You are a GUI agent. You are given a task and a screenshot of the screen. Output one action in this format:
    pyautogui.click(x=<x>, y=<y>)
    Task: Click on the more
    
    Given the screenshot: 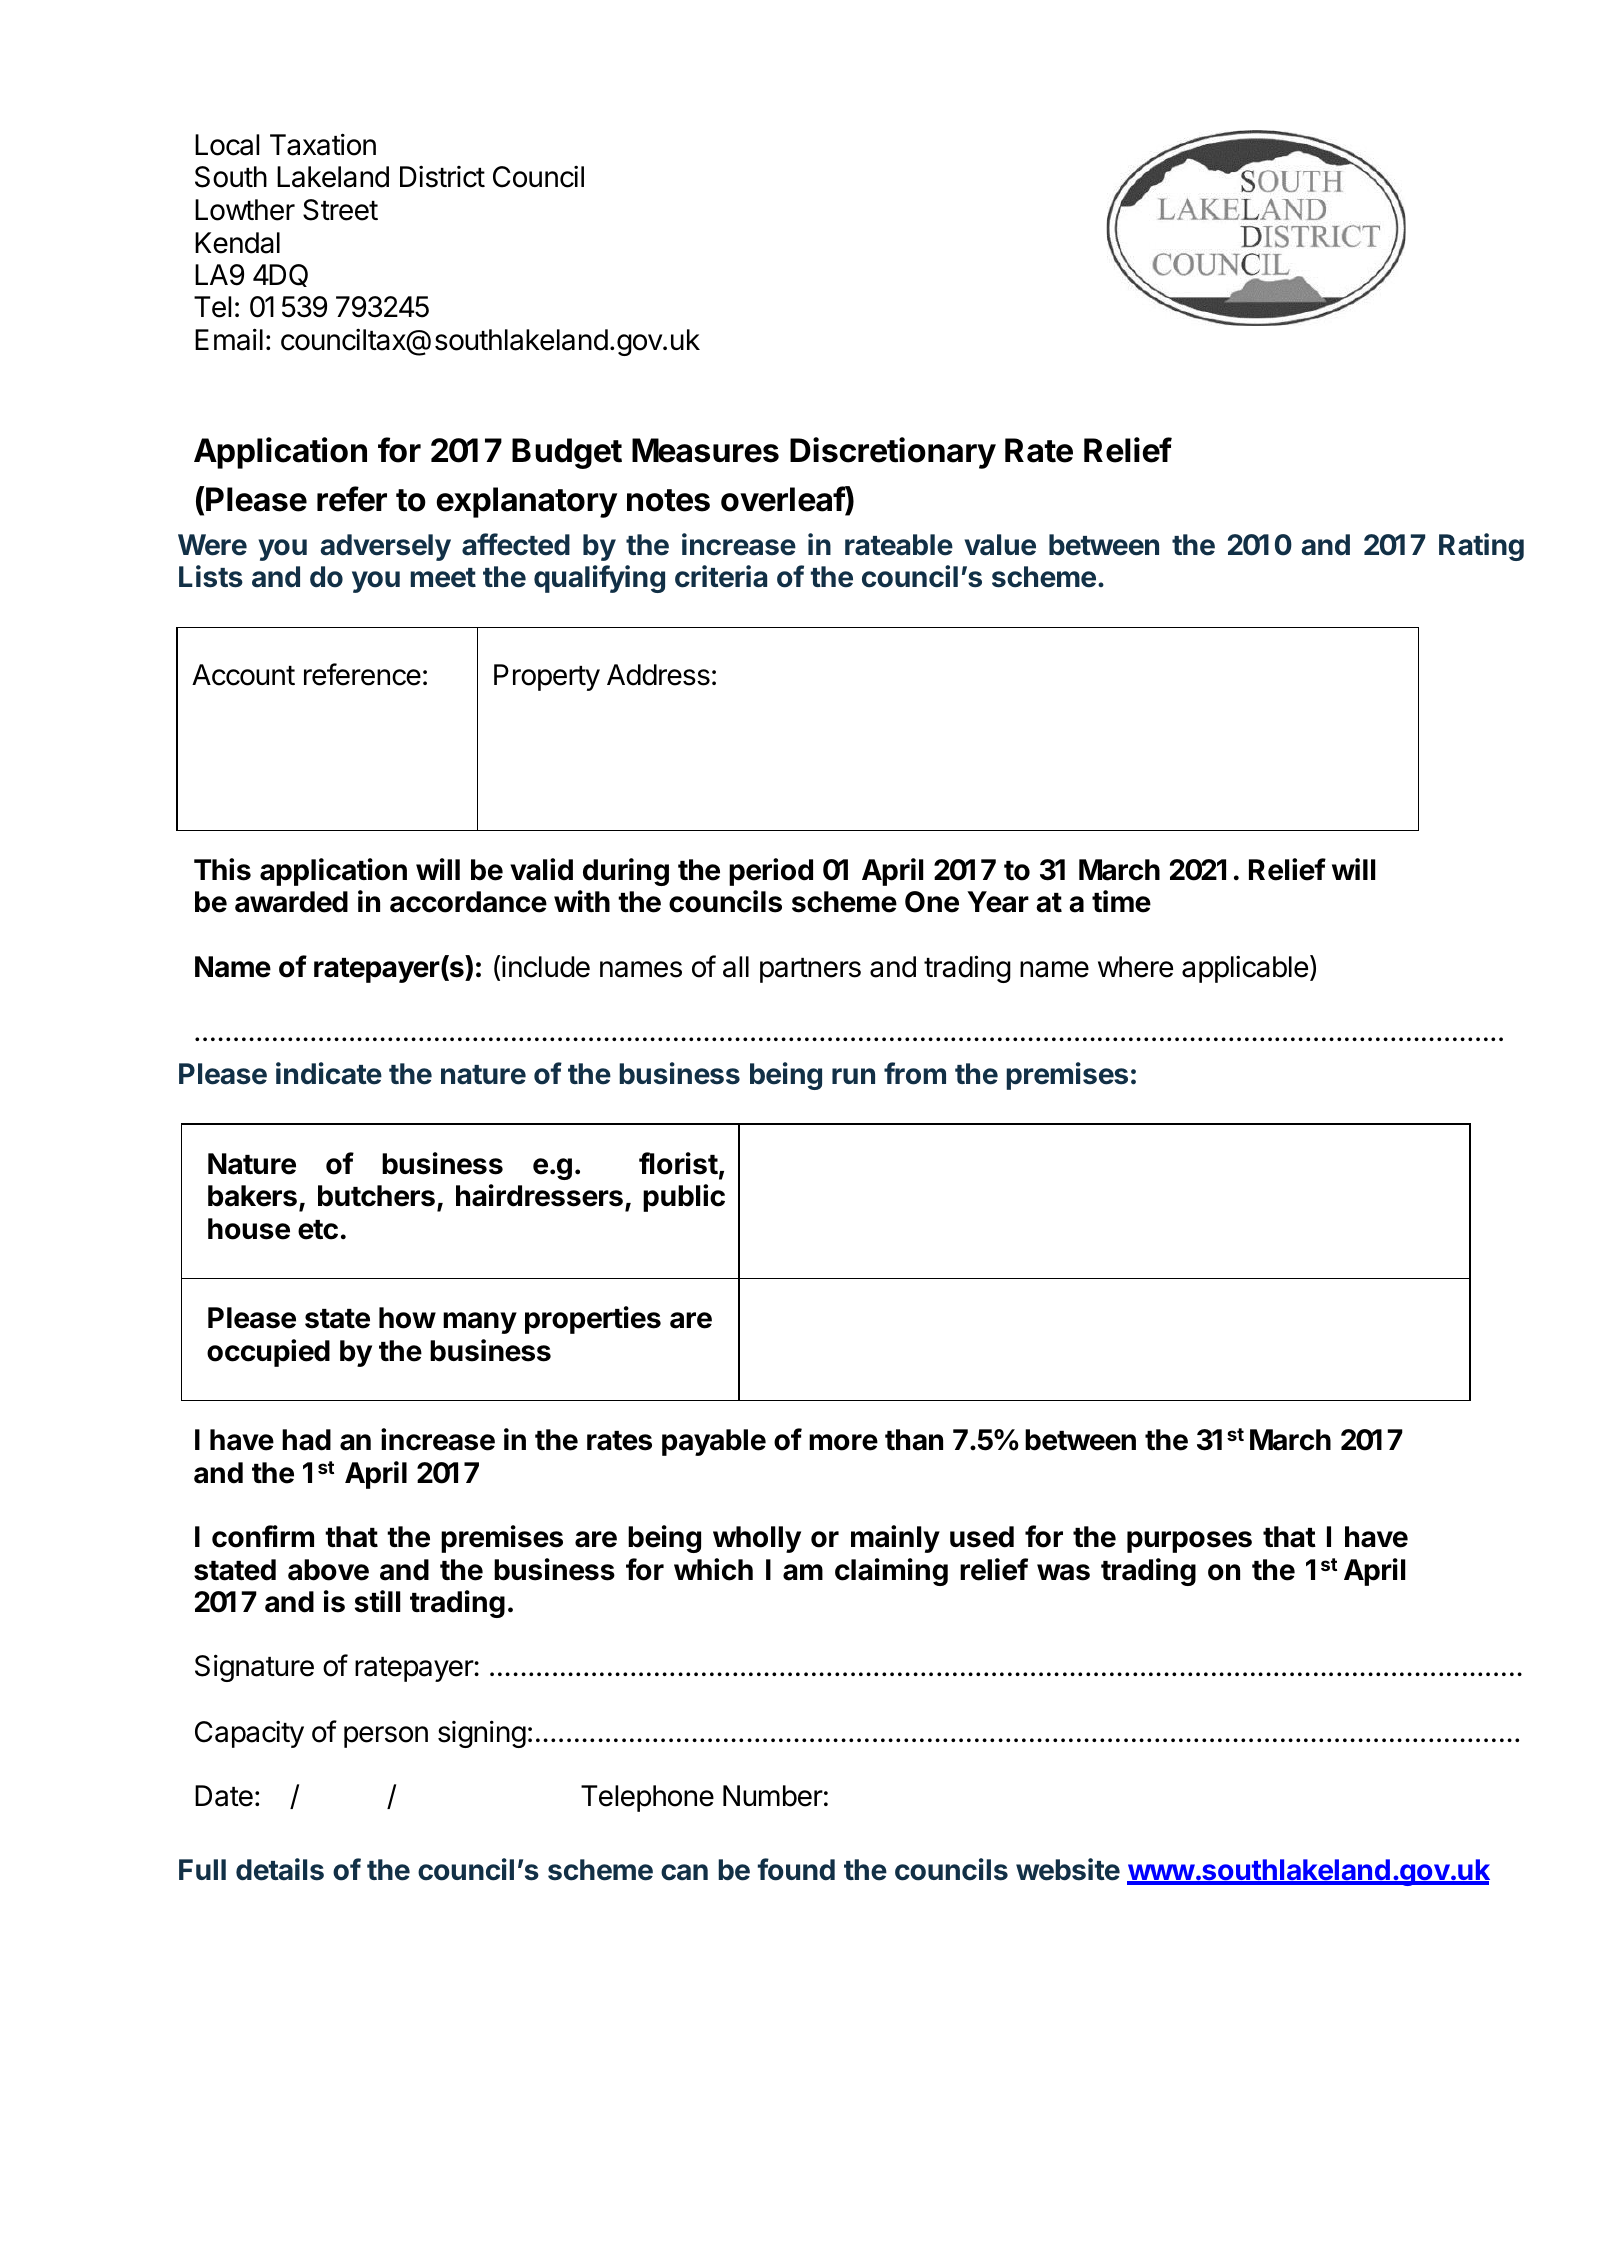 What is the action you would take?
    pyautogui.click(x=843, y=1442)
